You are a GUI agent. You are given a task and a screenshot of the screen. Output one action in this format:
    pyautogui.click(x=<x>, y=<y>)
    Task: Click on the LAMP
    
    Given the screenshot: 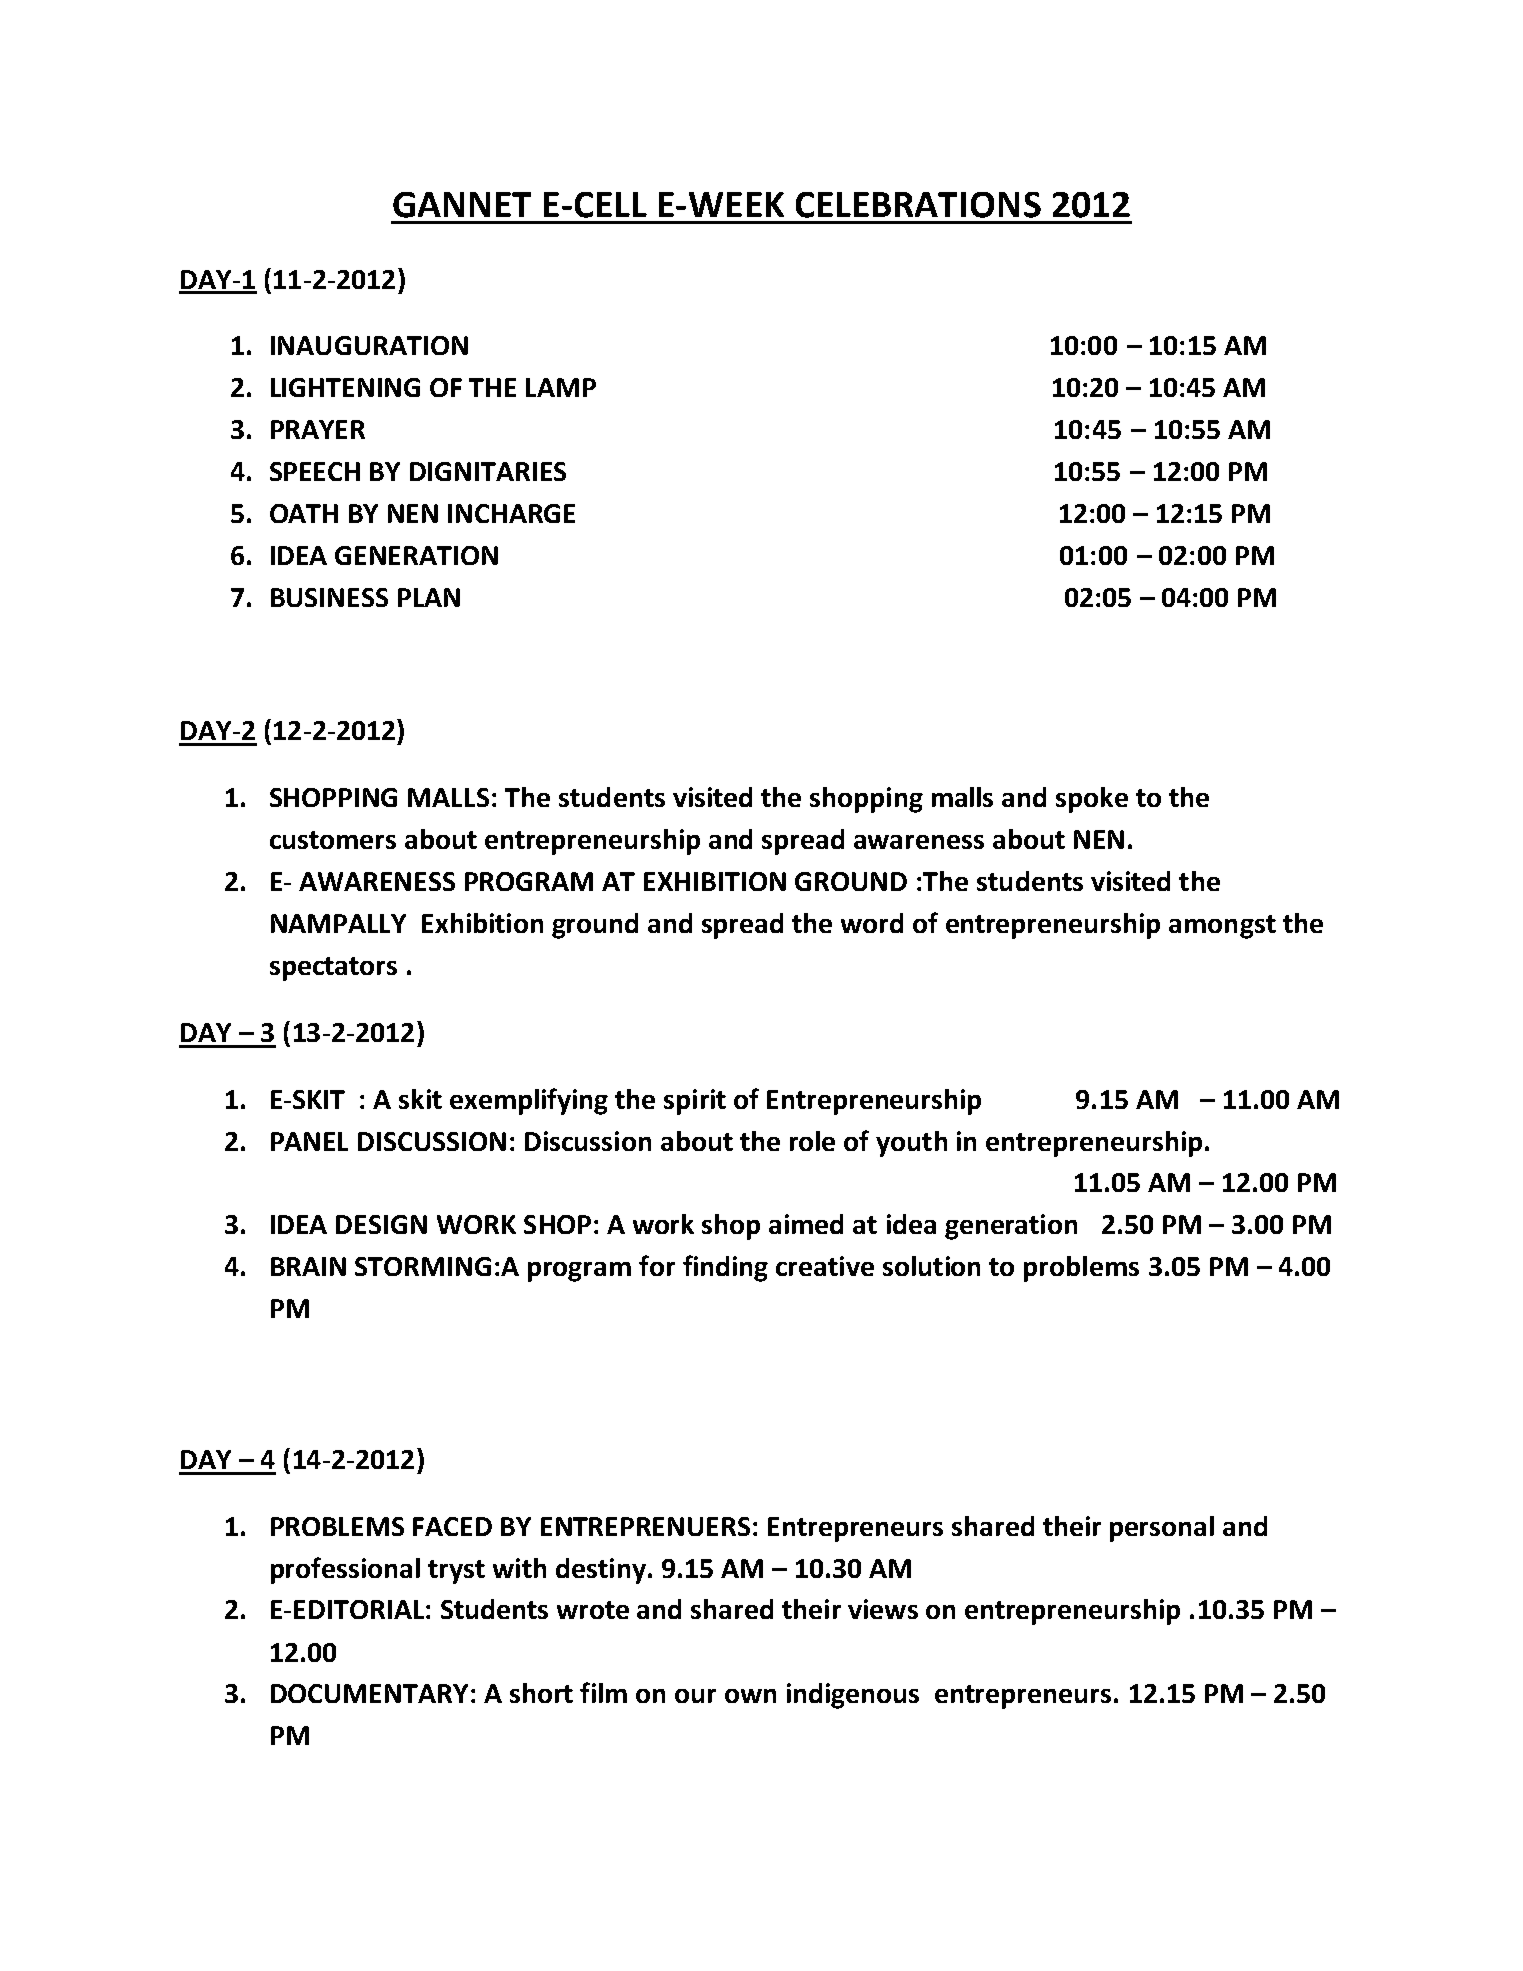 What is the action you would take?
    pyautogui.click(x=561, y=387)
